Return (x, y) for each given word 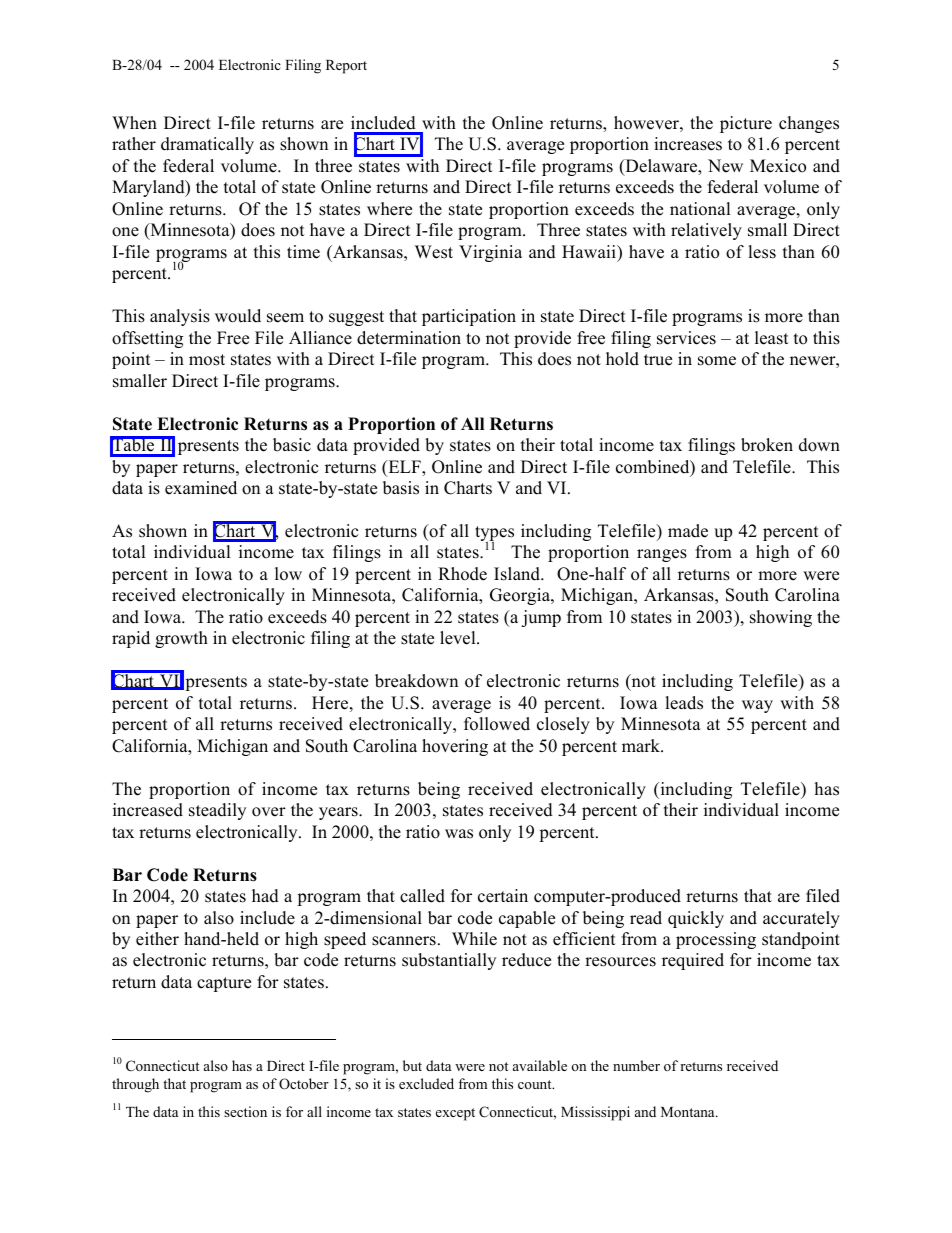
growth (181, 639)
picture (746, 124)
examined (201, 488)
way (757, 706)
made (688, 531)
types (494, 535)
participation (469, 317)
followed (497, 724)
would (238, 316)
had (265, 896)
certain (503, 896)
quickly (696, 919)
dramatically (207, 145)
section (245, 1111)
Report (346, 67)
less (762, 252)
